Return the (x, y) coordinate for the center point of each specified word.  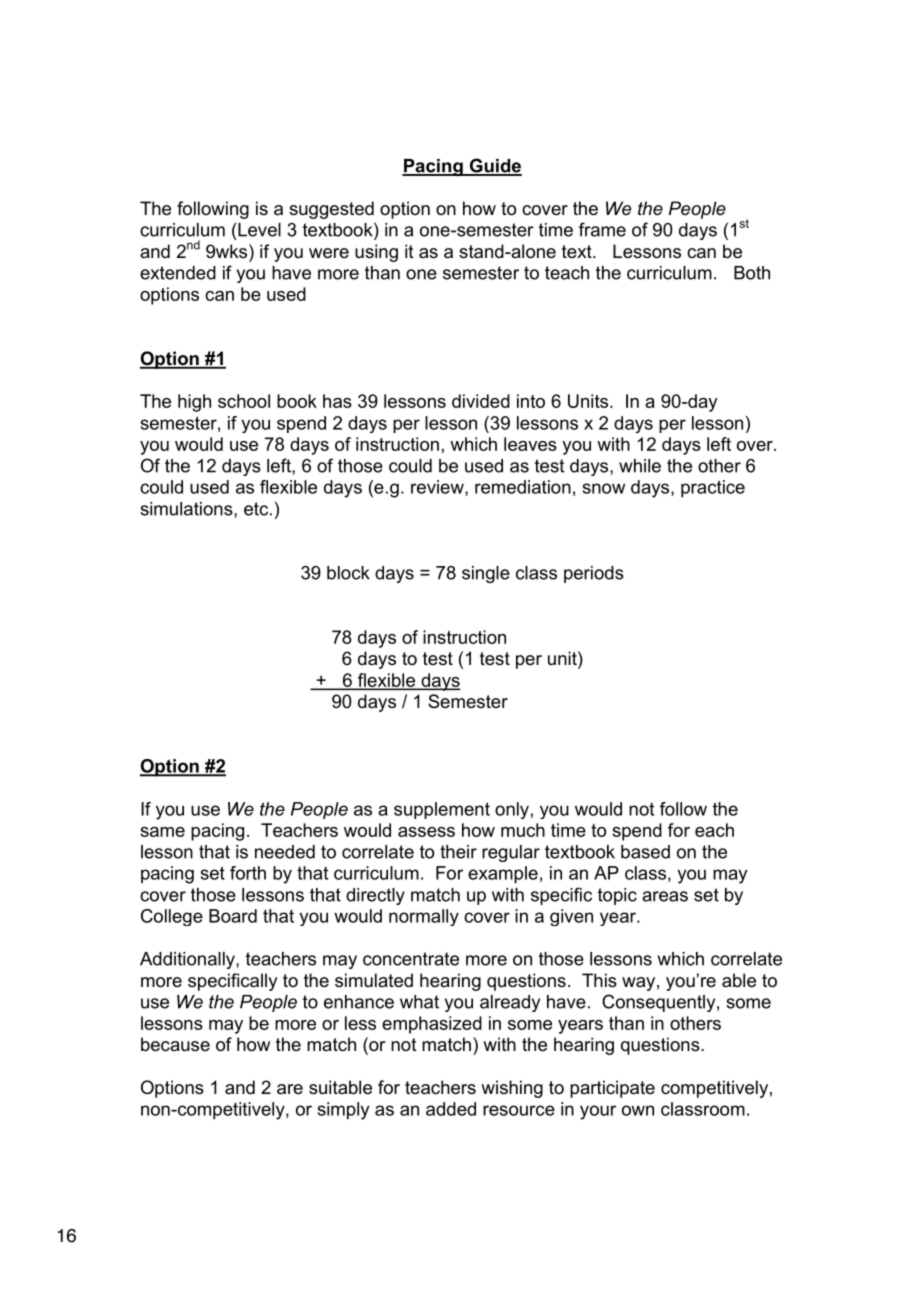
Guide (494, 166)
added (451, 1109)
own (638, 1110)
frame (602, 229)
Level (259, 230)
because (175, 1044)
